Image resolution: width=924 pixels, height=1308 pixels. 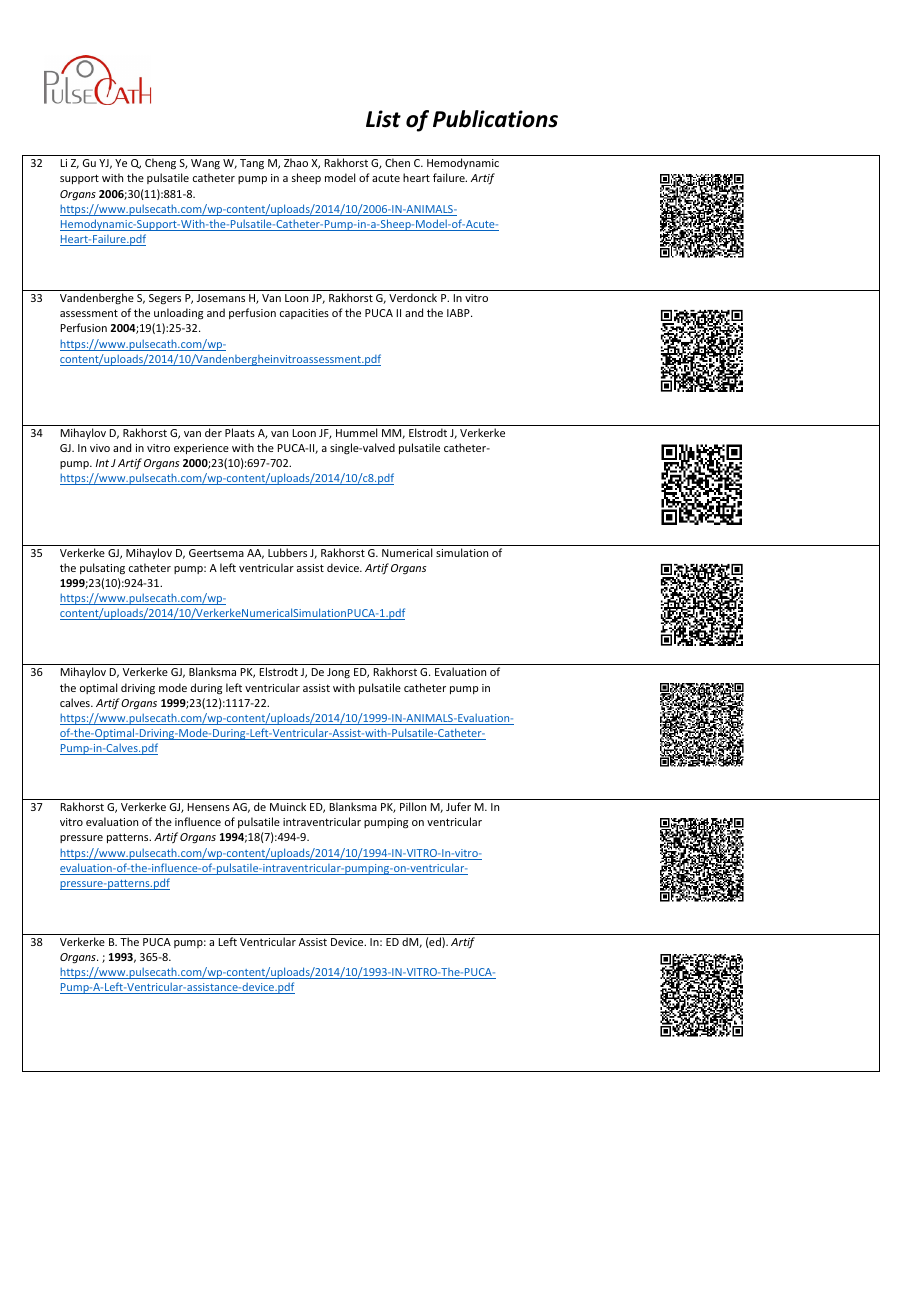 What do you see at coordinates (356, 432) in the screenshot?
I see `Hummel` at bounding box center [356, 432].
